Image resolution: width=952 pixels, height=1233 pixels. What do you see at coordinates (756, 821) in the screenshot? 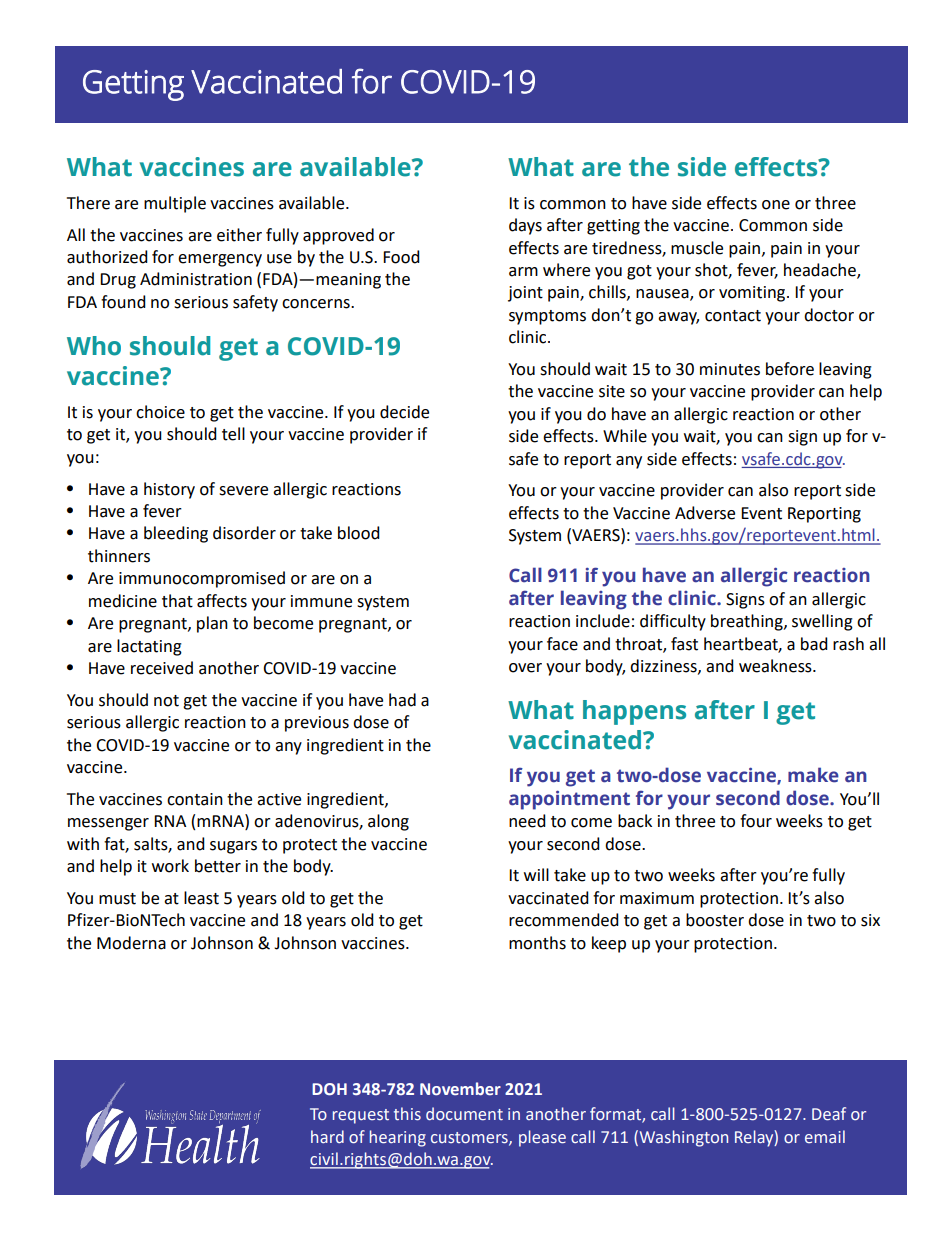
I see `four` at bounding box center [756, 821].
